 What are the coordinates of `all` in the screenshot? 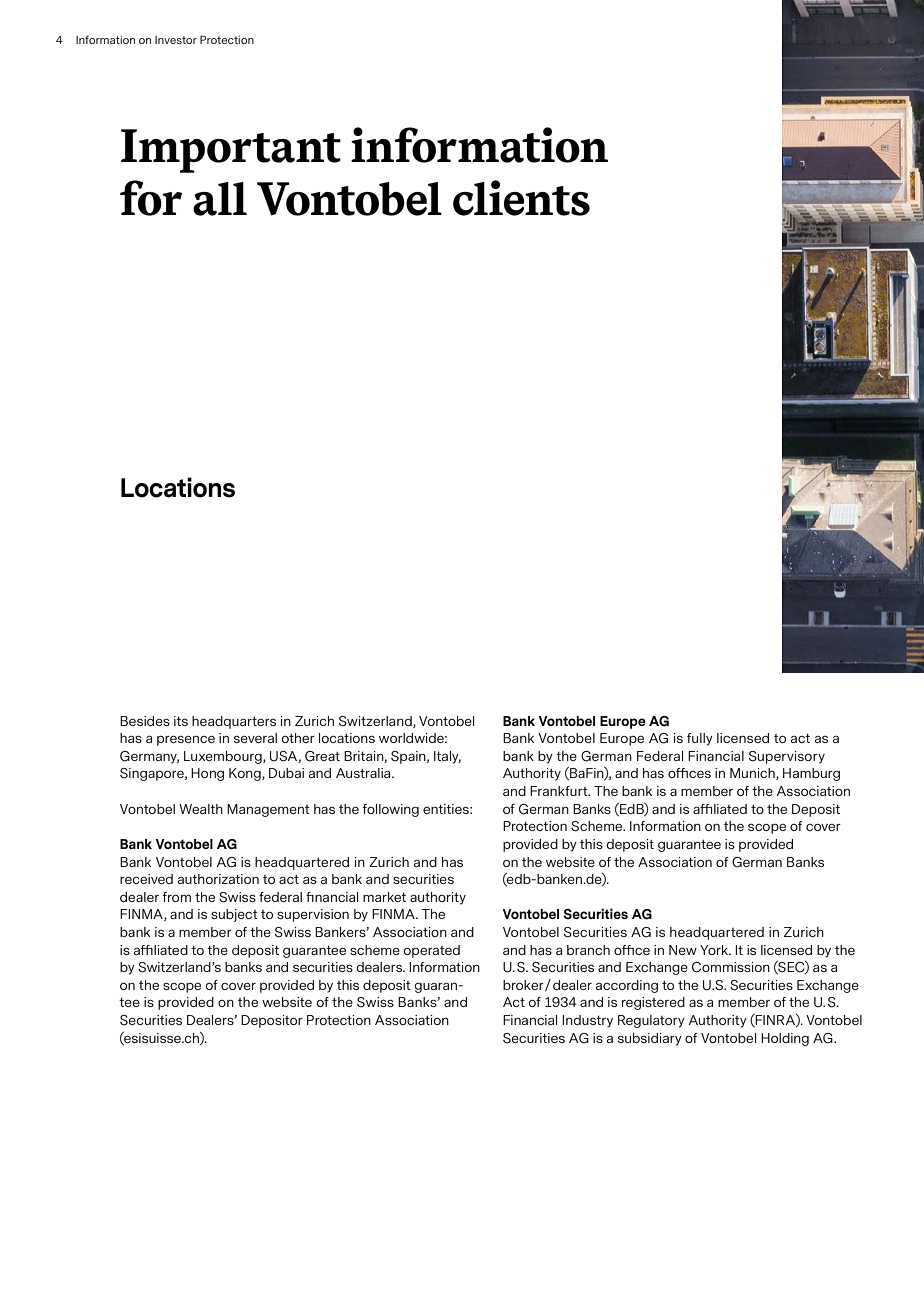 It's located at (220, 199).
